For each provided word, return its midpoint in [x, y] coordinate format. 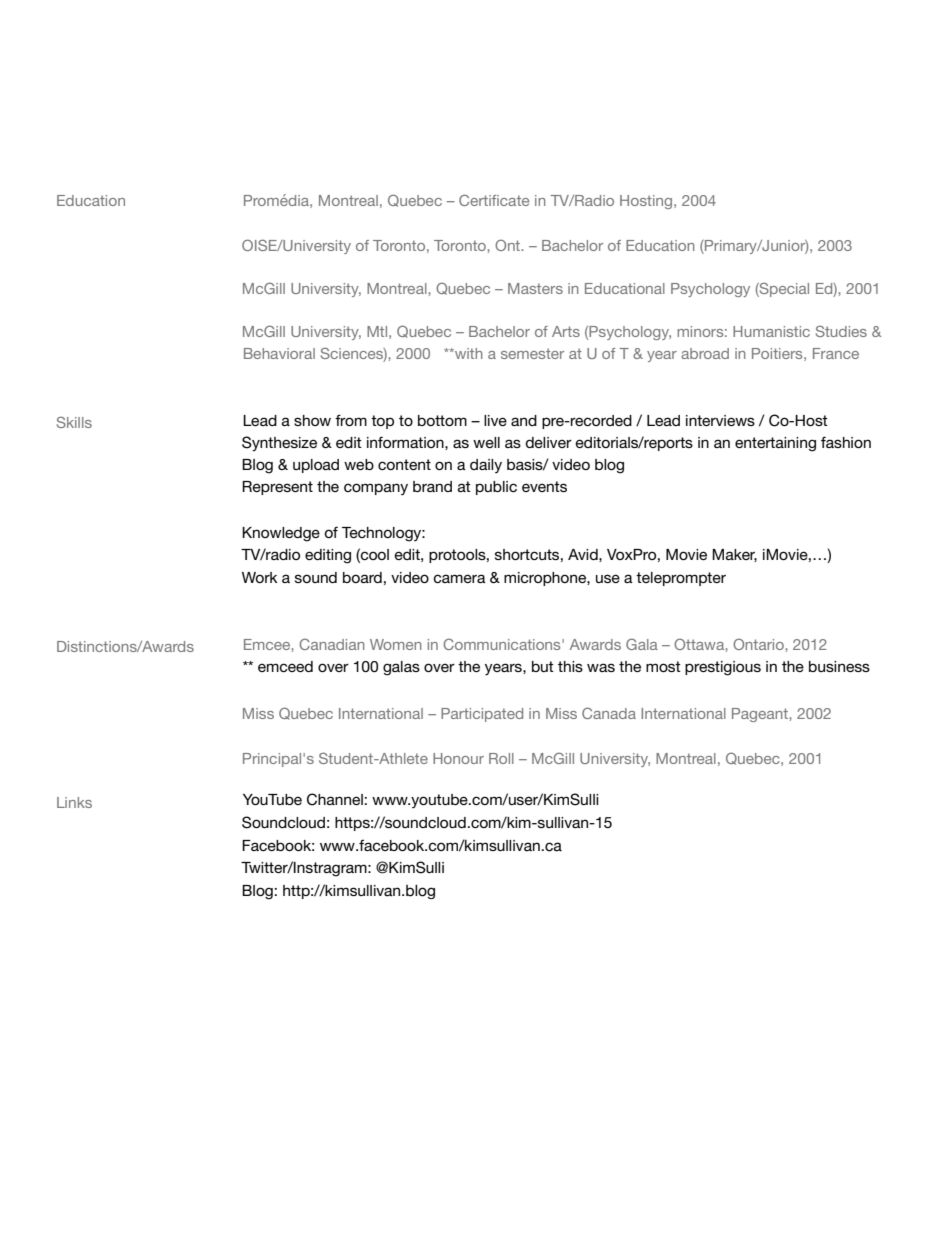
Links [74, 802]
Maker [734, 555]
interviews [720, 420]
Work [260, 577]
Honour [458, 758]
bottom [442, 420]
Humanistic [771, 331]
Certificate [494, 200]
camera [459, 578]
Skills [74, 422]
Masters [535, 288]
